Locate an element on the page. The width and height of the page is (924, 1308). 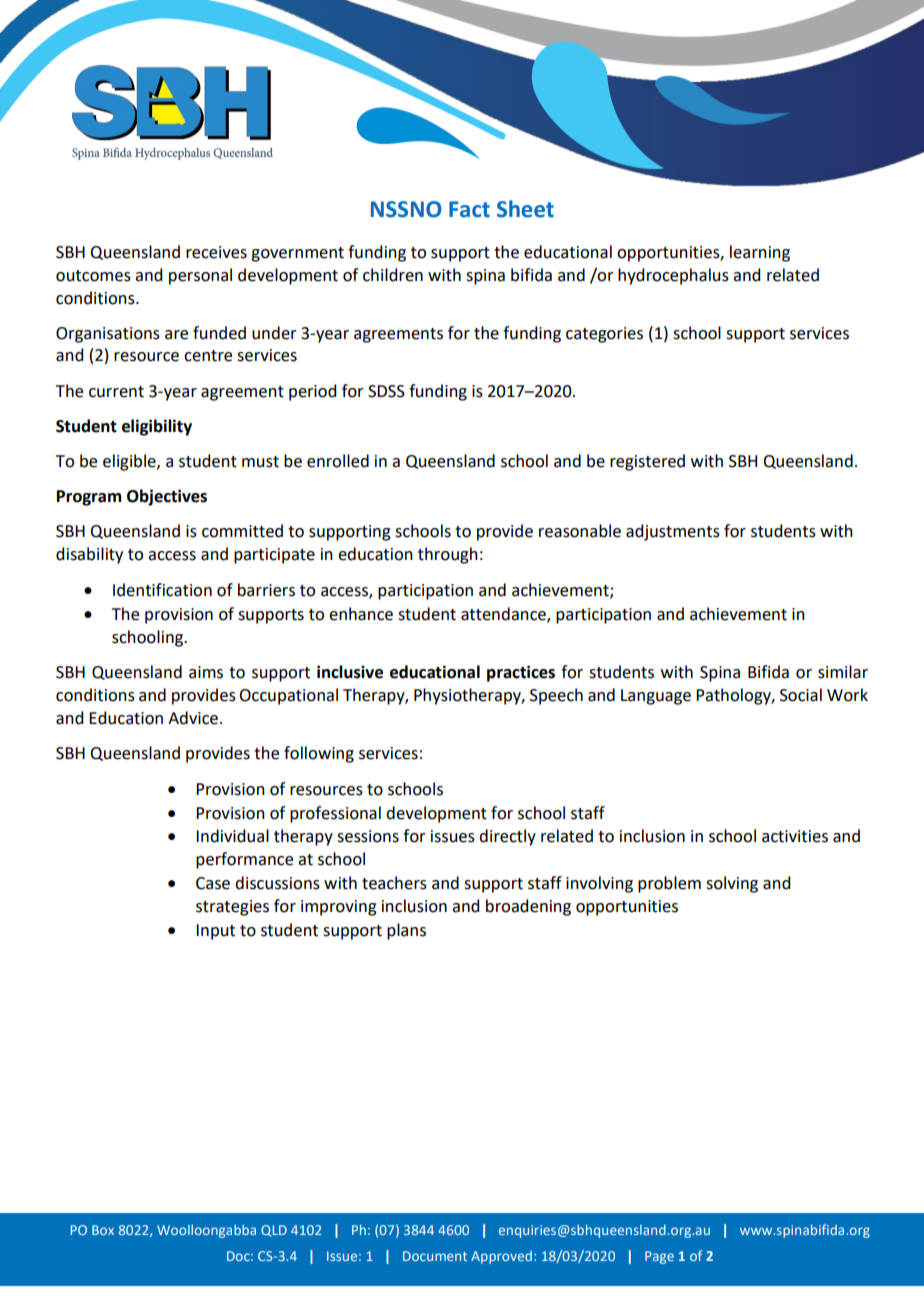
Fact is located at coordinates (469, 209).
